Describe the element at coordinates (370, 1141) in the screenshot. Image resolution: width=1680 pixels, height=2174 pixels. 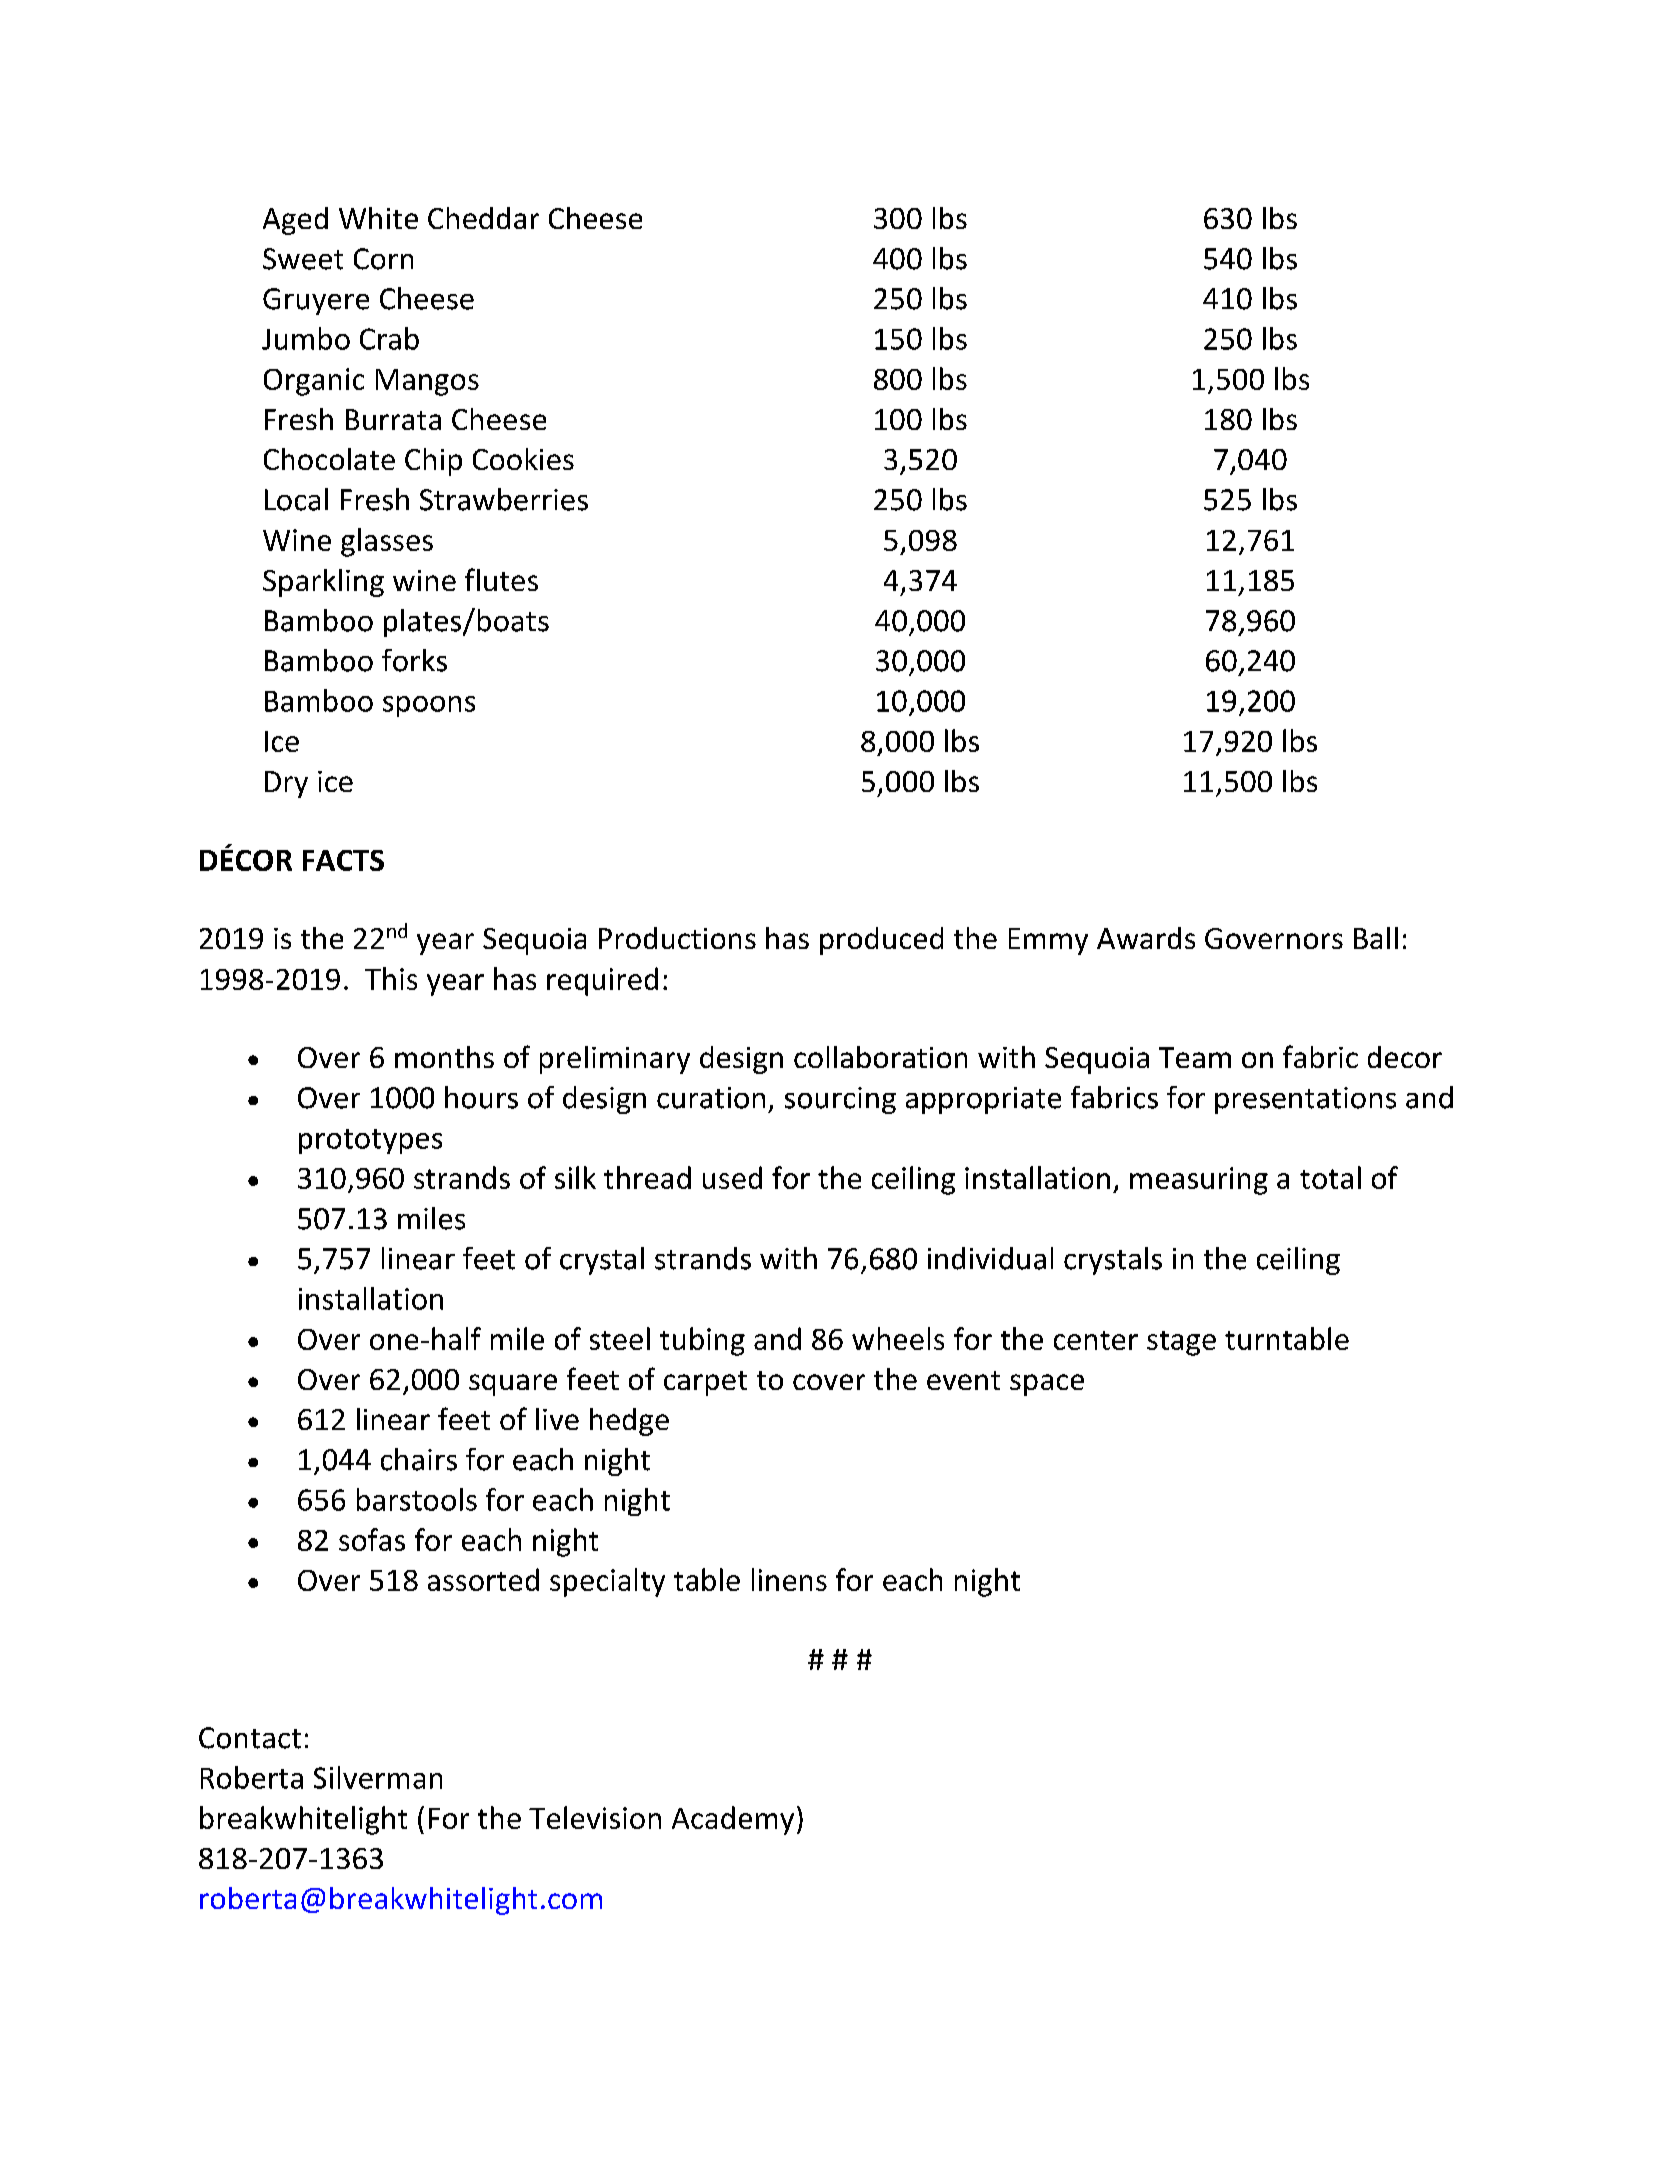
I see `prototypes` at that location.
